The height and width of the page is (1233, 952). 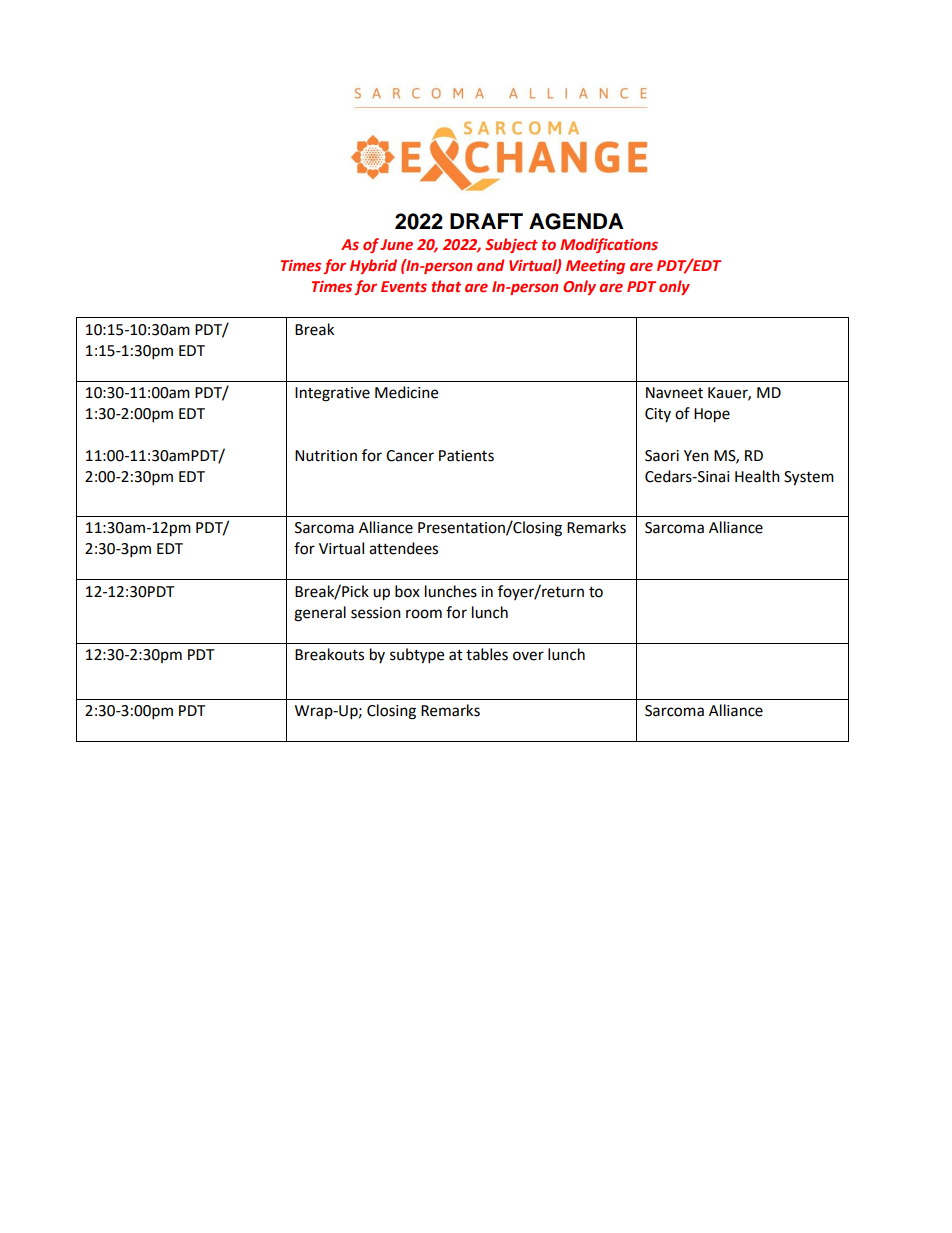 What do you see at coordinates (528, 656) in the page?
I see `over` at bounding box center [528, 656].
